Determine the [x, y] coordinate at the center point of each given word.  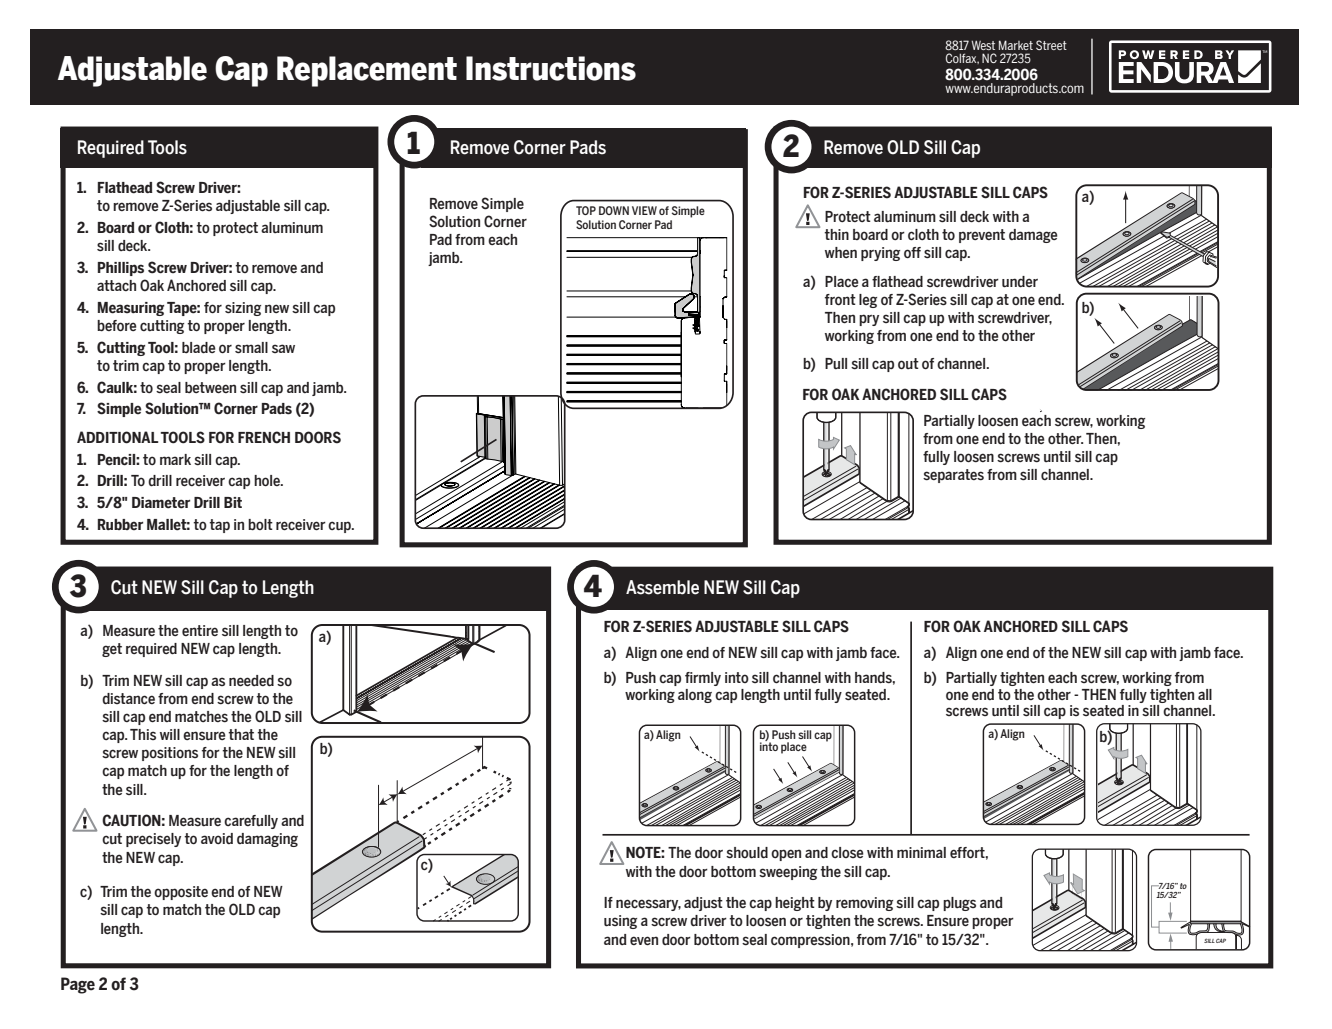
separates [953, 476]
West [983, 45]
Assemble [662, 587]
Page [78, 985]
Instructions [551, 68]
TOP [586, 210]
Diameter [161, 503]
